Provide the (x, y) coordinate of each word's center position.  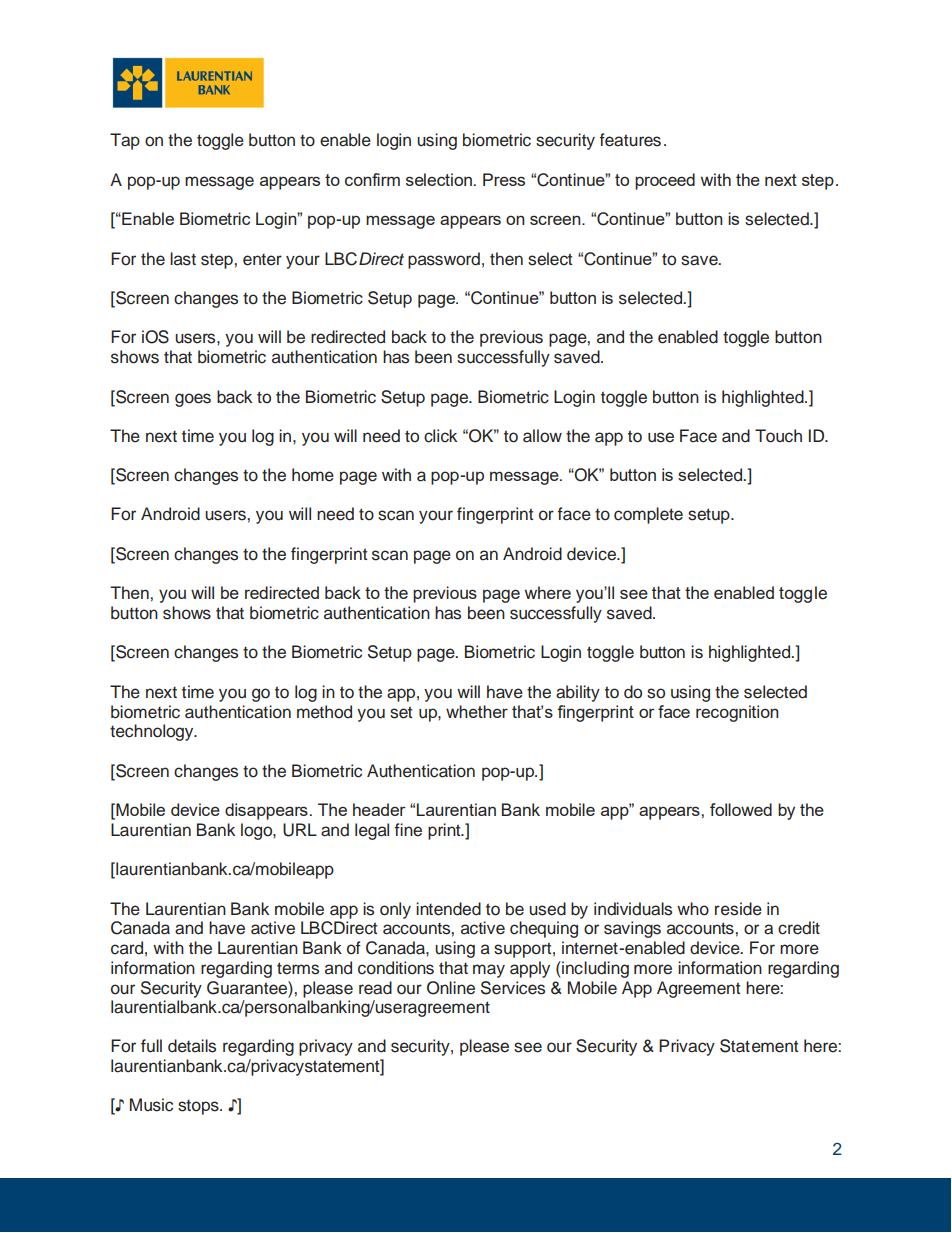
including (594, 969)
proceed (665, 181)
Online (451, 988)
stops (199, 1107)
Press (504, 179)
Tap (125, 141)
